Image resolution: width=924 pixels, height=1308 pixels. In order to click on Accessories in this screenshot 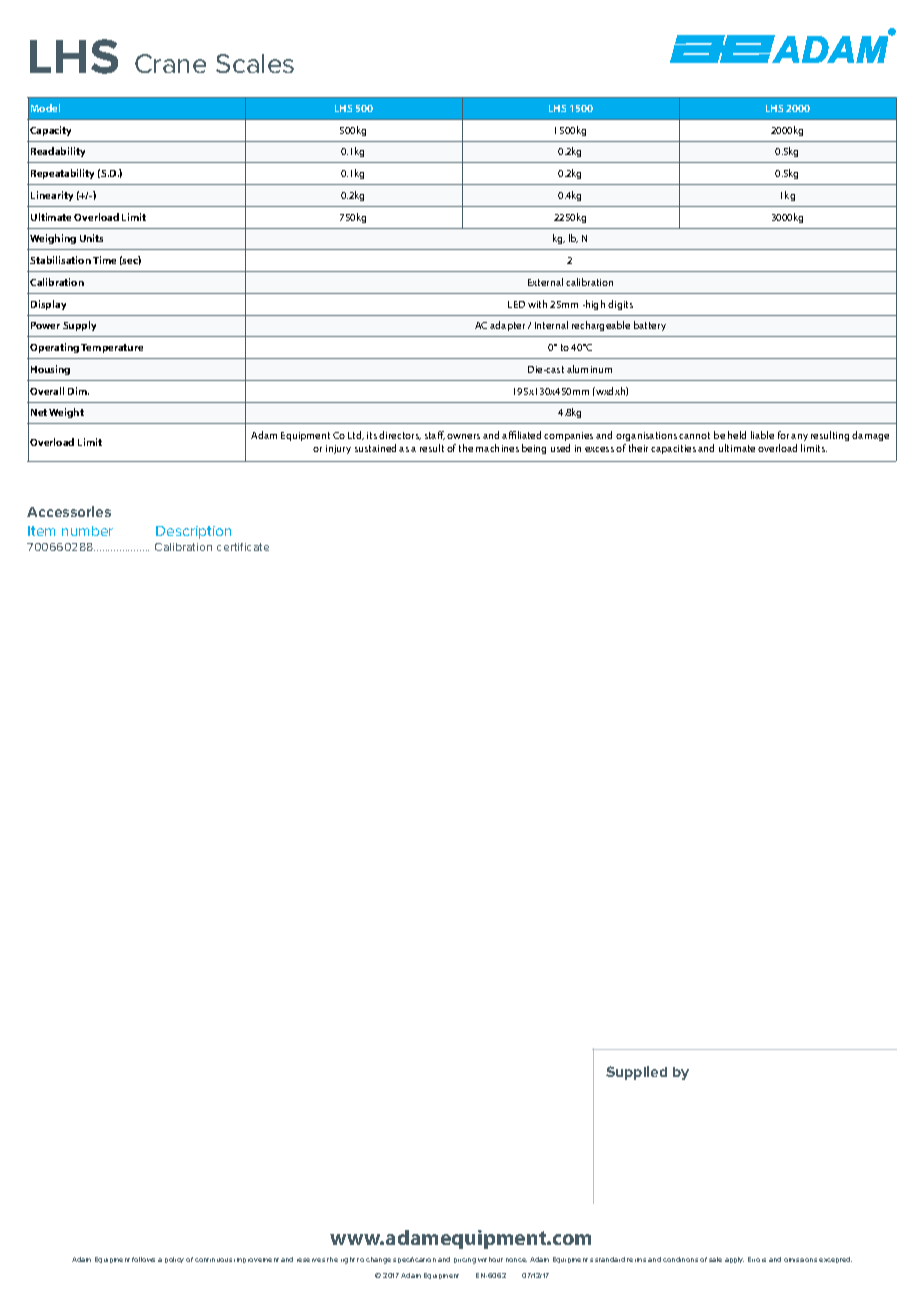, I will do `click(69, 511)`.
